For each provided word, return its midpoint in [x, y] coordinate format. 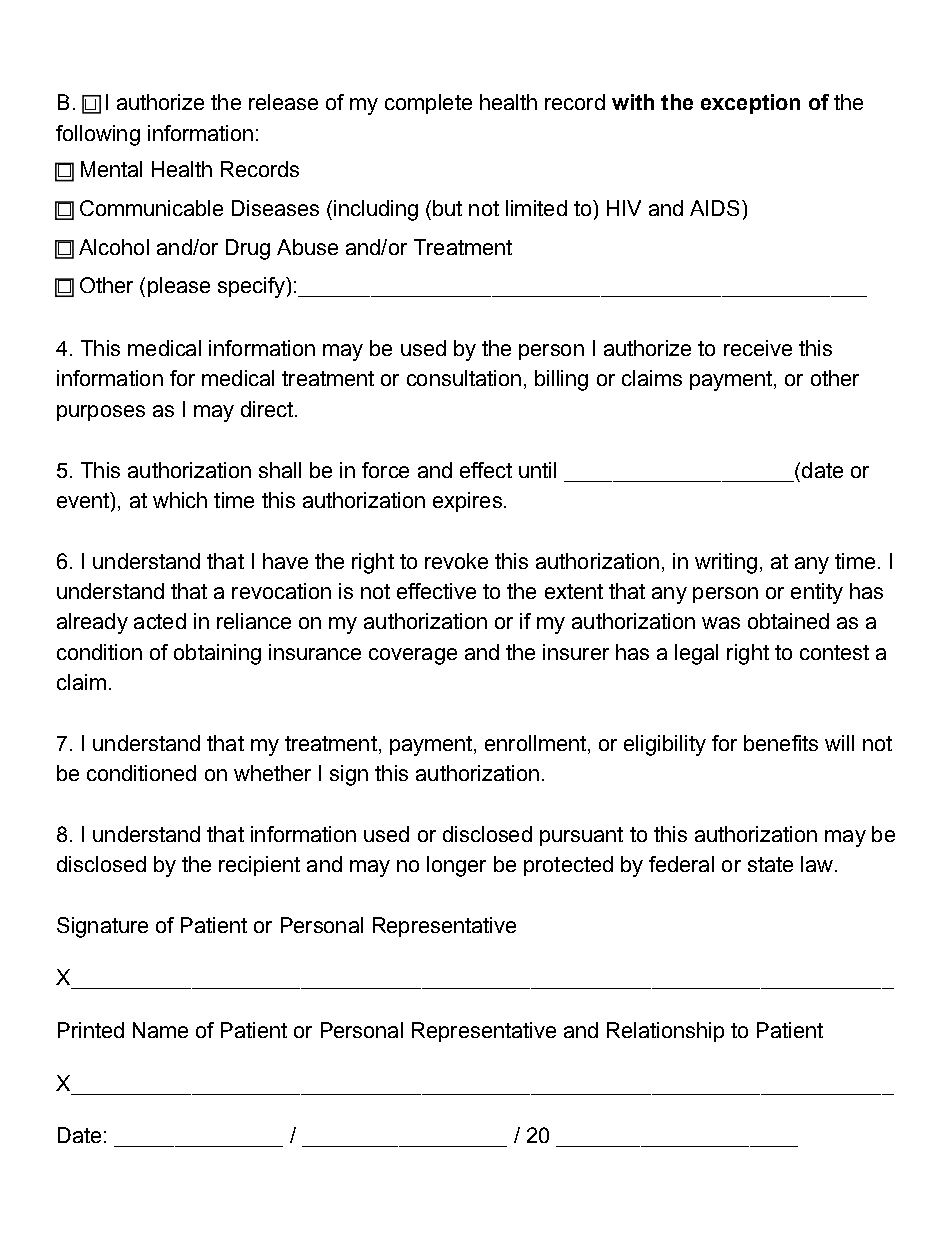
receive [758, 348]
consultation [464, 378]
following [98, 135]
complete [428, 104]
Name [160, 1030]
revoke [456, 561]
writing [726, 563]
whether [272, 773]
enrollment [535, 743]
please [179, 287]
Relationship [665, 1032]
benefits [781, 743]
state [770, 864]
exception [750, 104]
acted [160, 621]
